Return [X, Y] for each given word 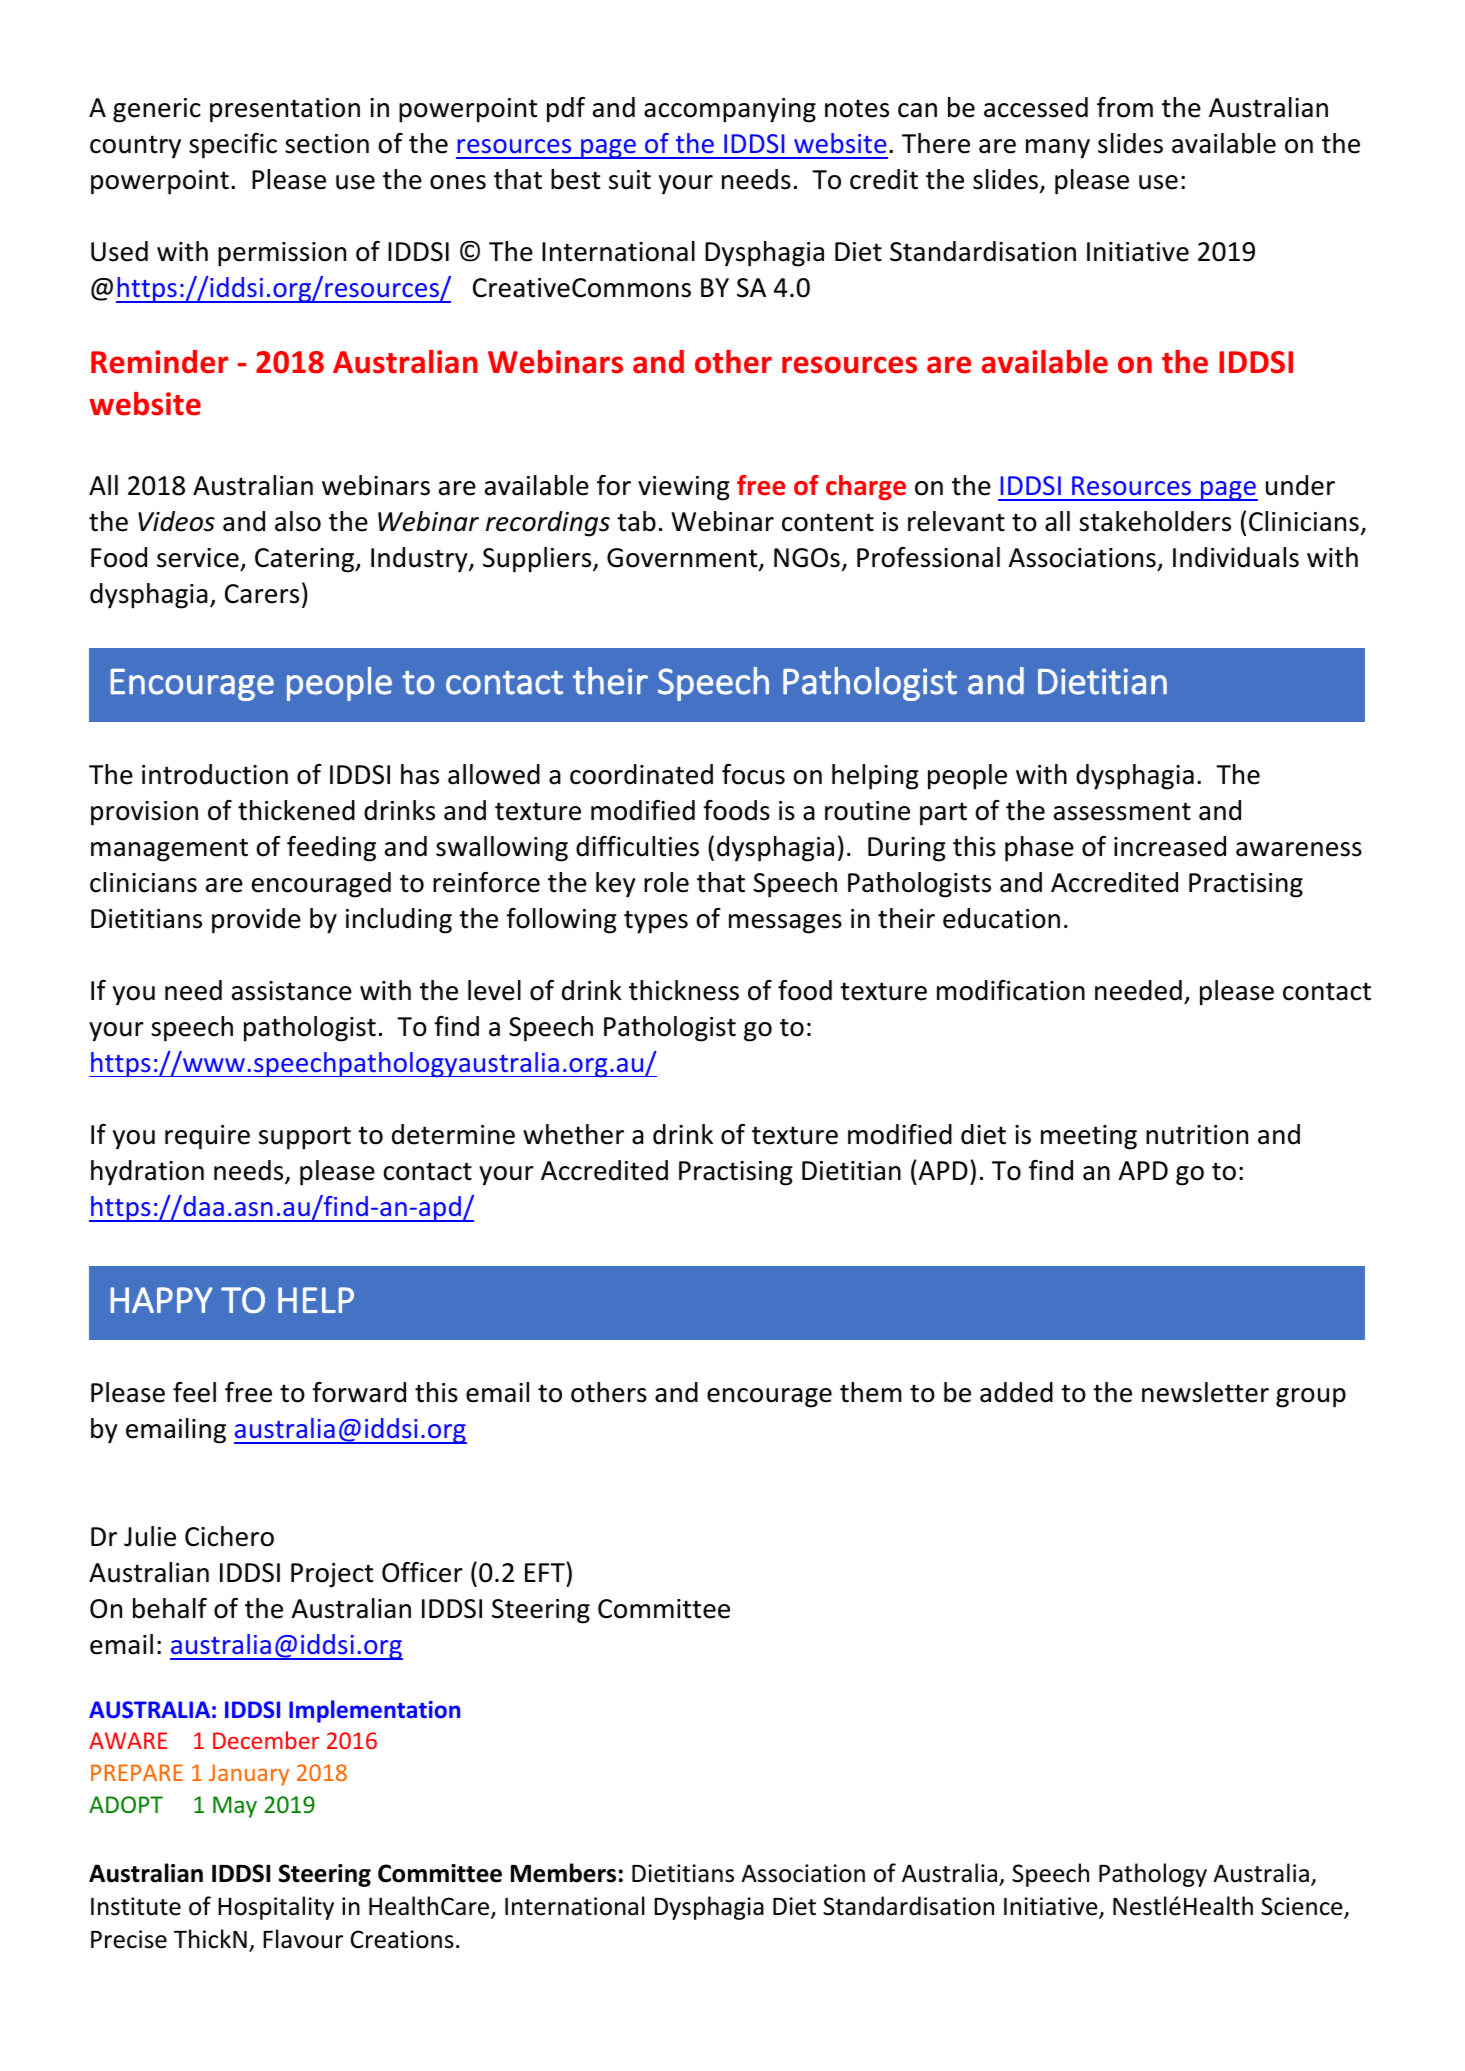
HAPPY [162, 1300]
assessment [1122, 811]
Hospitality [276, 1908]
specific [233, 146]
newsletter [1205, 1392]
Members [563, 1873]
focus [753, 774]
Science [1303, 1907]
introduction [215, 774]
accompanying [730, 110]
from [1125, 107]
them [871, 1392]
